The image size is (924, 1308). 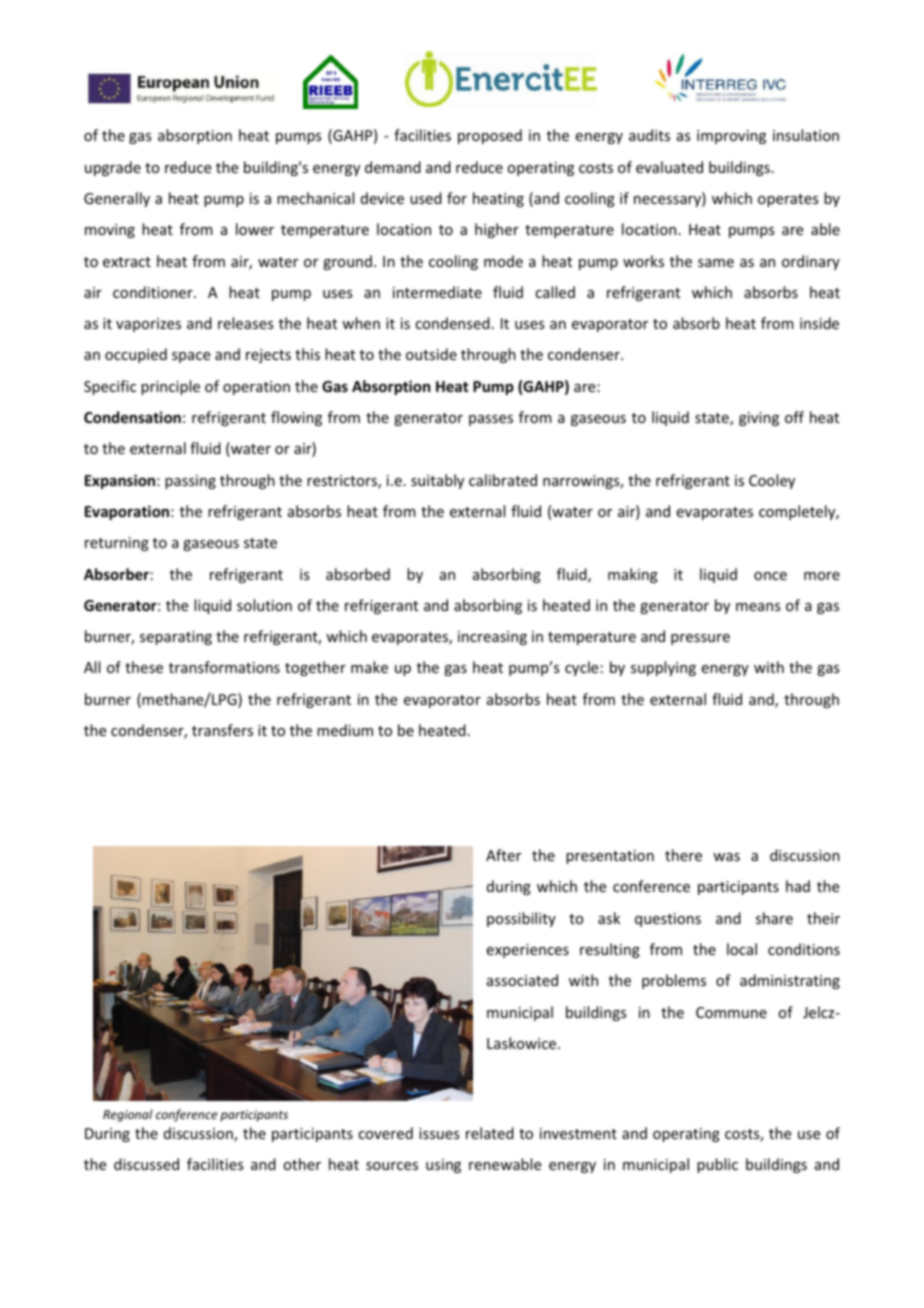 I want to click on pressure, so click(x=700, y=639).
